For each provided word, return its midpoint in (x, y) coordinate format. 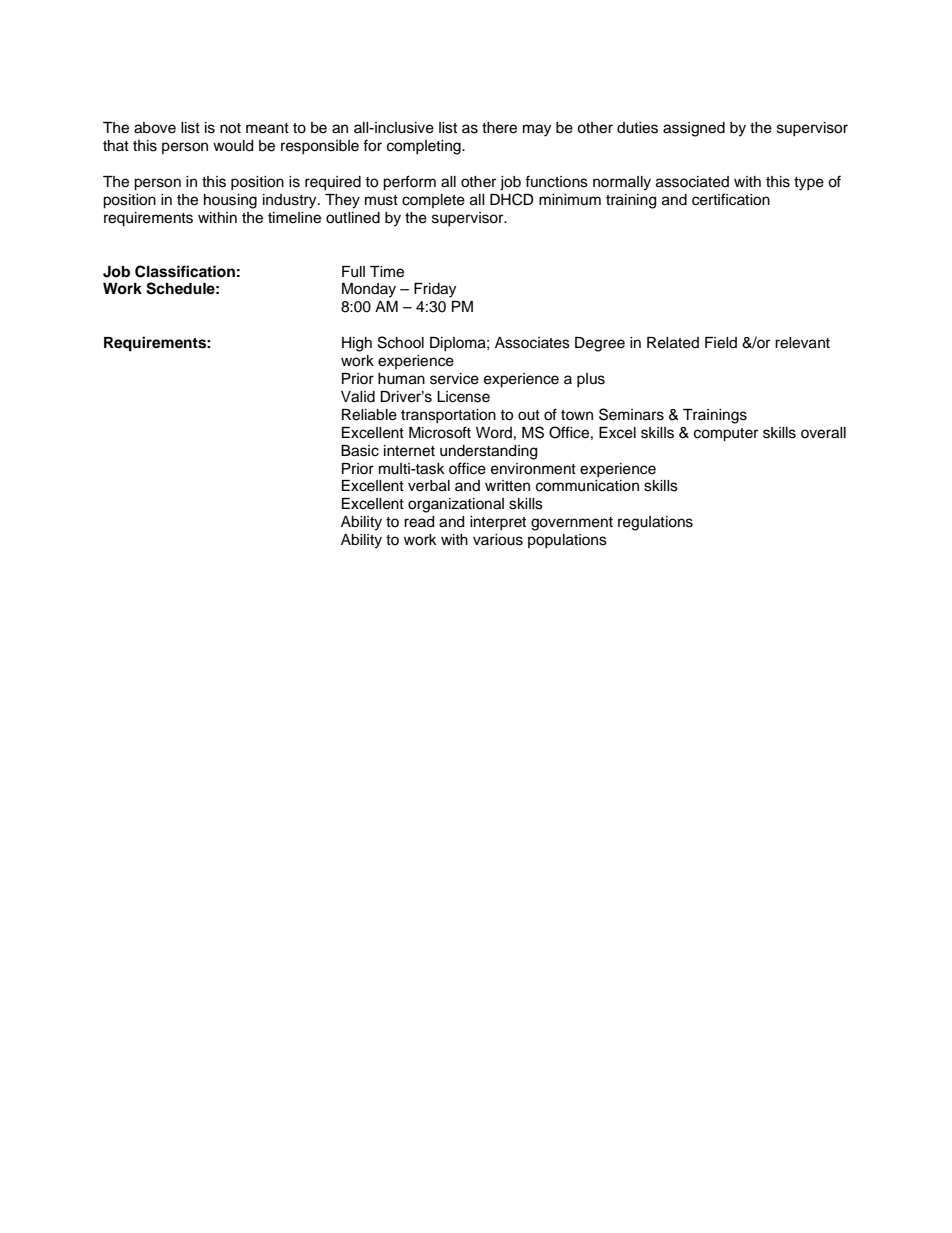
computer (726, 435)
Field (721, 343)
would (233, 146)
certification (731, 199)
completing (425, 147)
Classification (185, 271)
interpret (498, 523)
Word (494, 433)
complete (433, 201)
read (419, 522)
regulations (655, 523)
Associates (532, 343)
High (357, 344)
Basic (360, 451)
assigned (694, 129)
